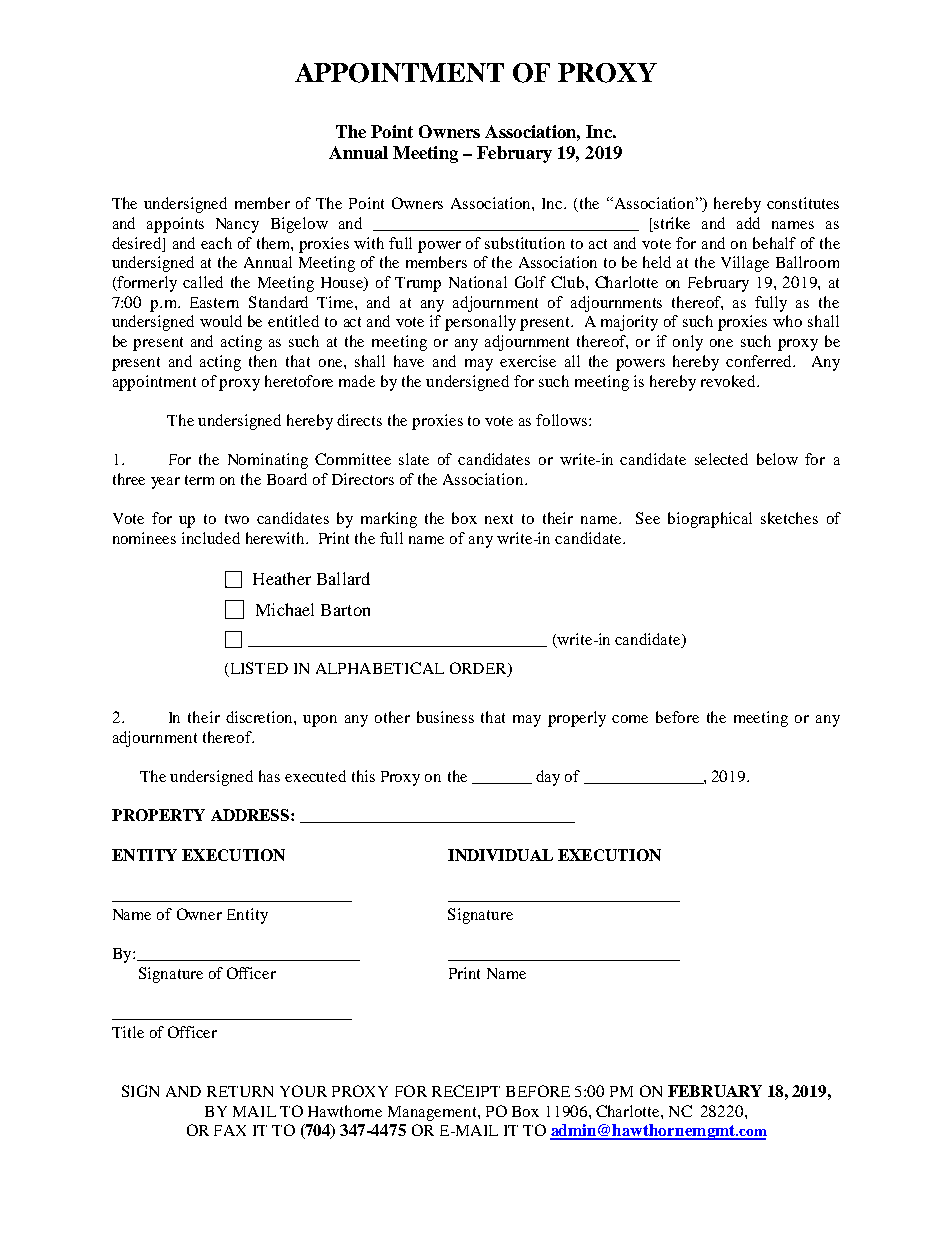 The width and height of the document is (952, 1233). I want to click on ADDRESS, so click(251, 815).
